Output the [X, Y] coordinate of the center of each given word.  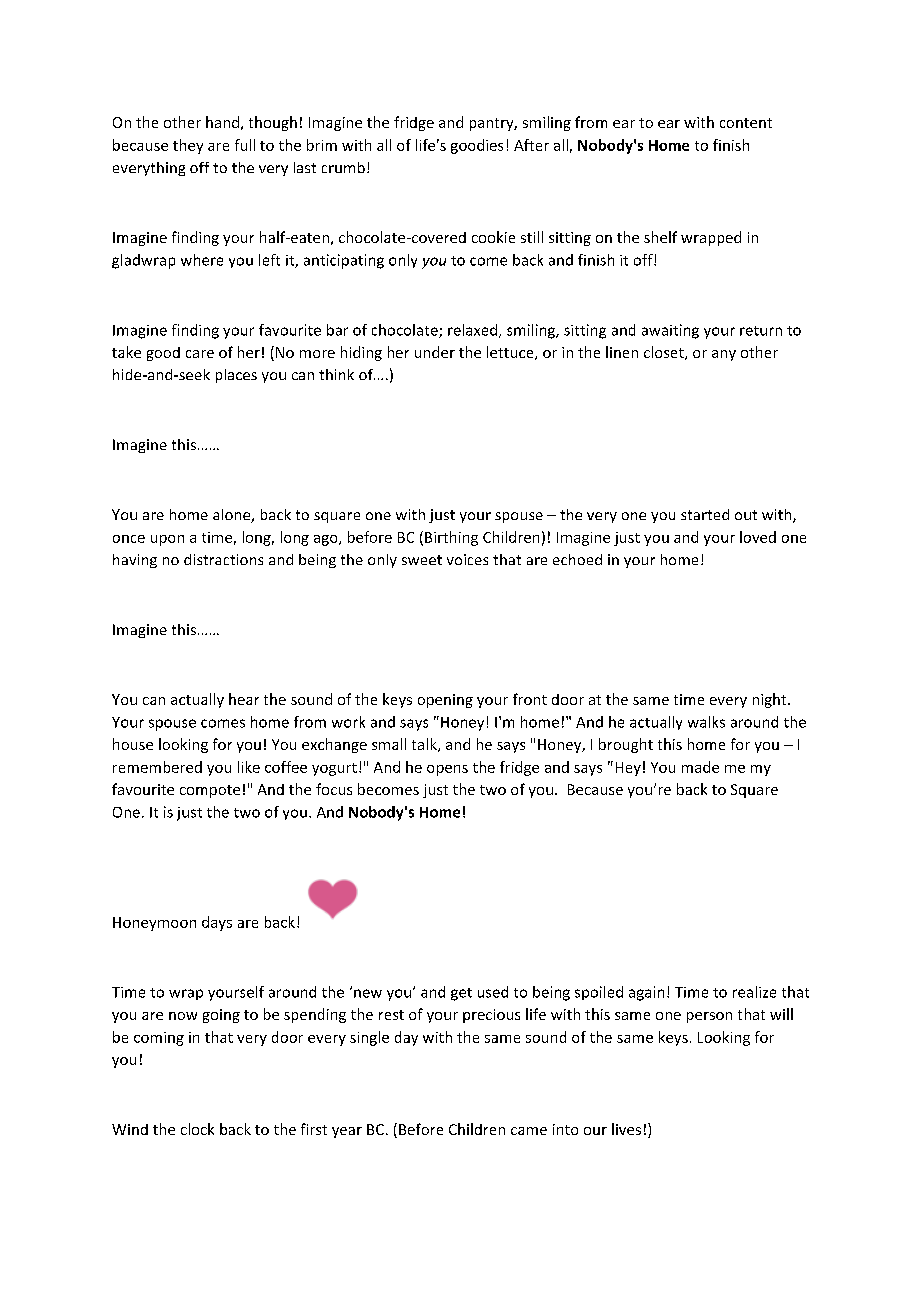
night [771, 700]
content [746, 123]
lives [626, 1129]
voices [467, 559]
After [531, 145]
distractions [223, 559]
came [529, 1131]
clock [197, 1129]
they [188, 146]
